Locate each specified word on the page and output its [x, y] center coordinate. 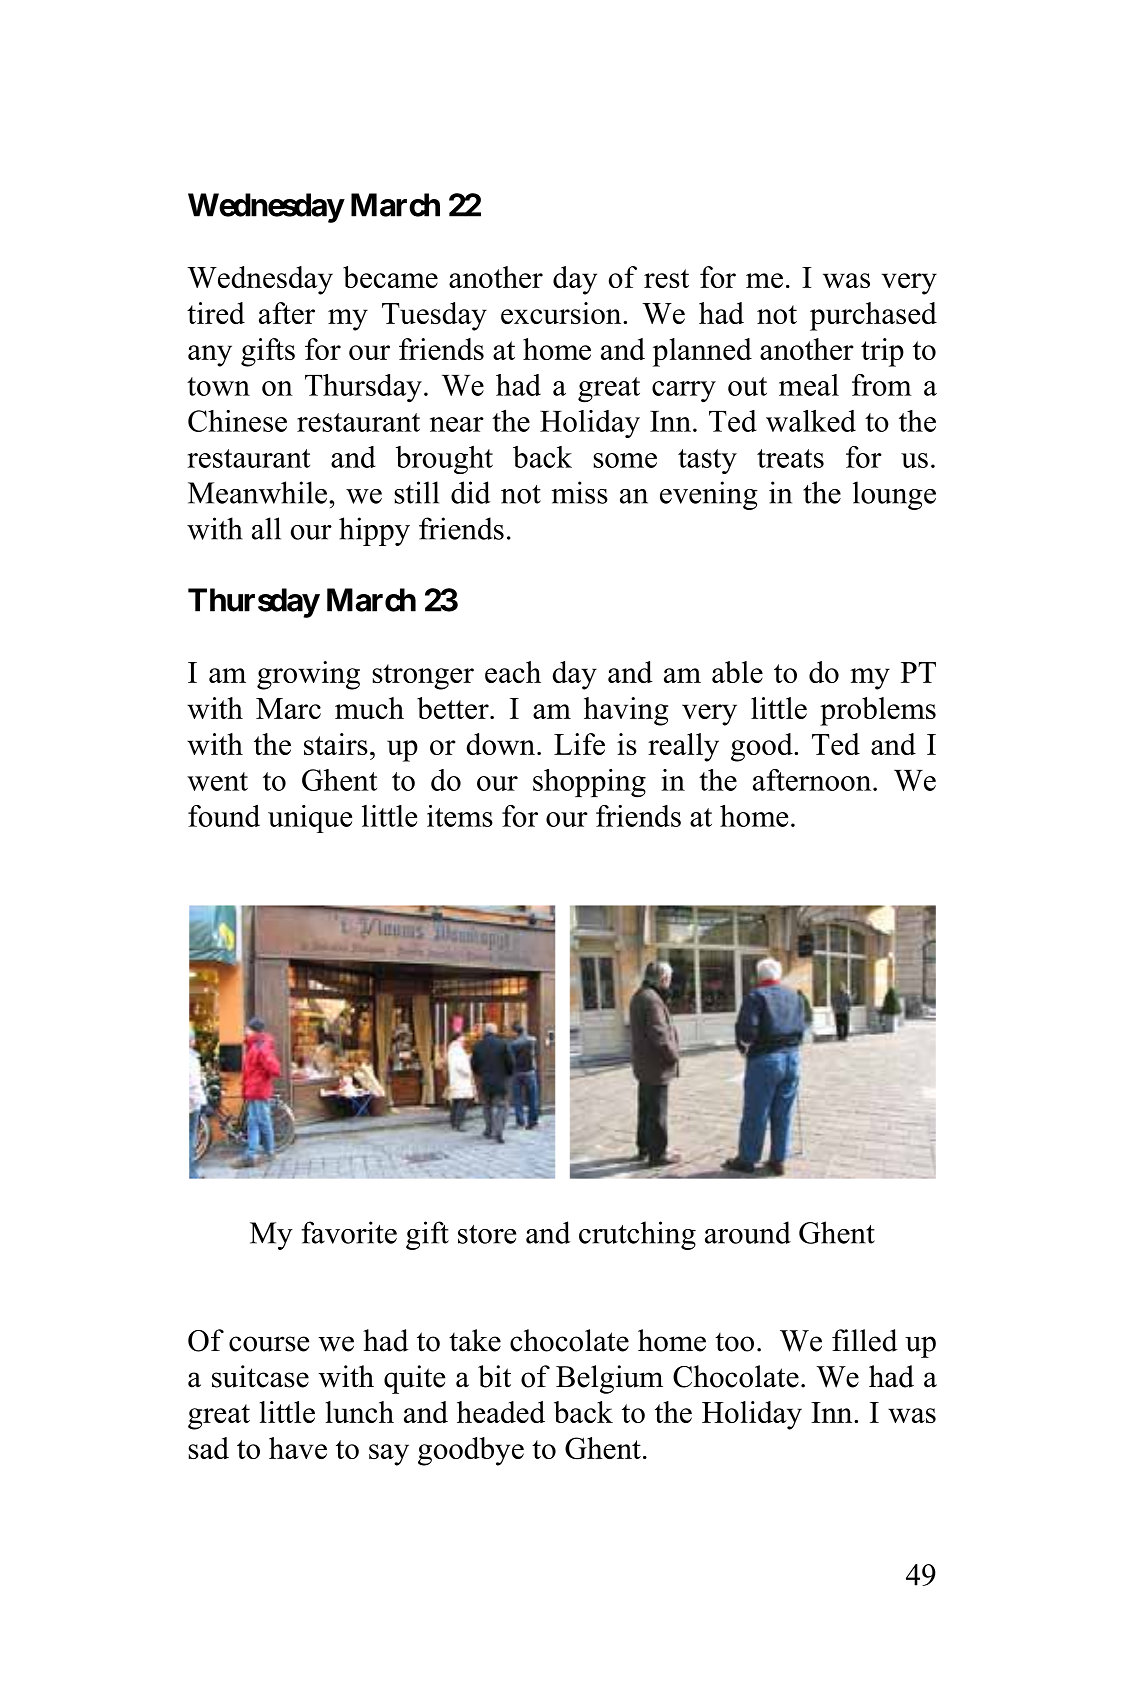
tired [216, 313]
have [298, 1448]
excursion [562, 313]
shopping [589, 783]
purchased [873, 316]
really [683, 747]
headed [501, 1412]
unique [310, 819]
